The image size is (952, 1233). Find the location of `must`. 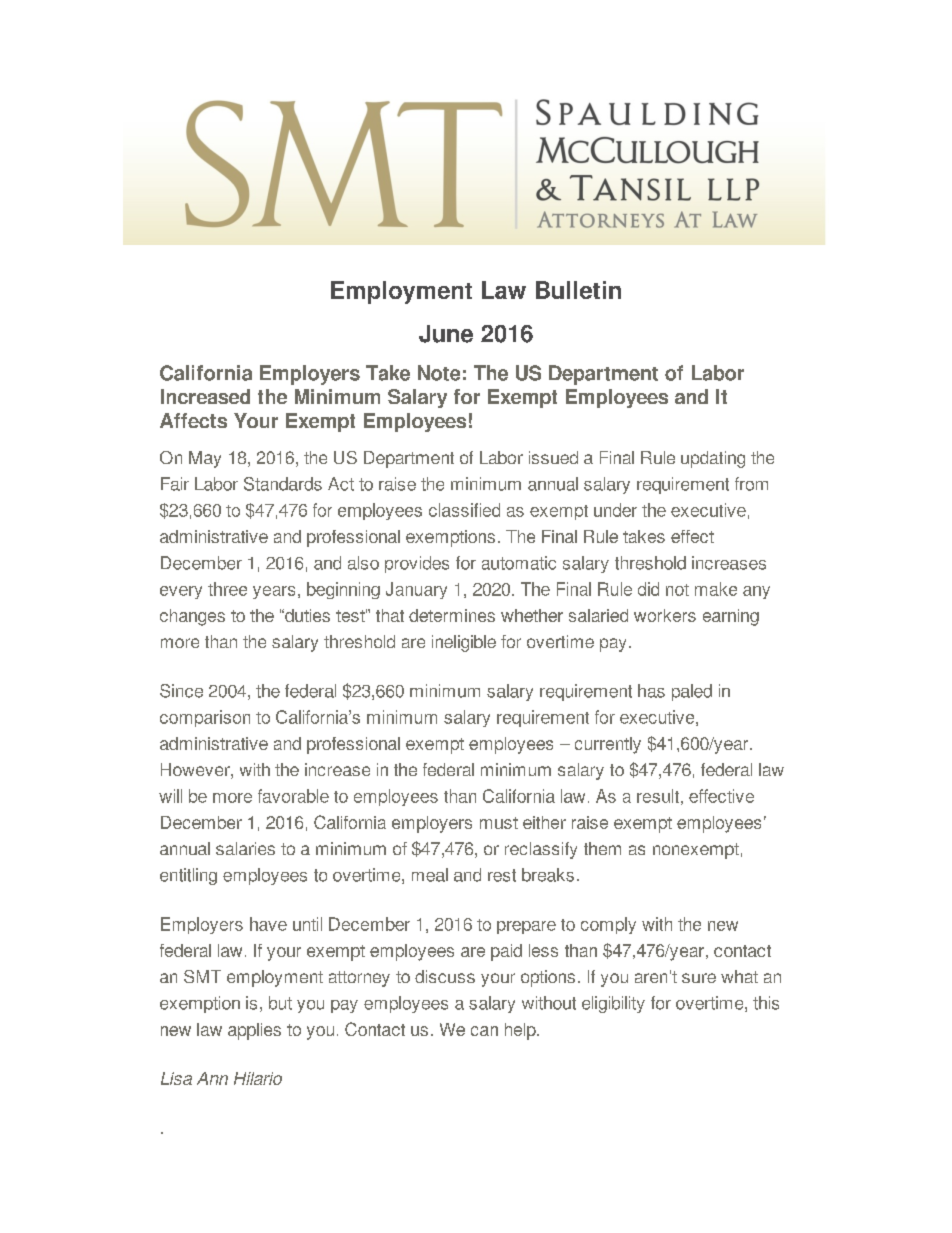

must is located at coordinates (499, 823).
